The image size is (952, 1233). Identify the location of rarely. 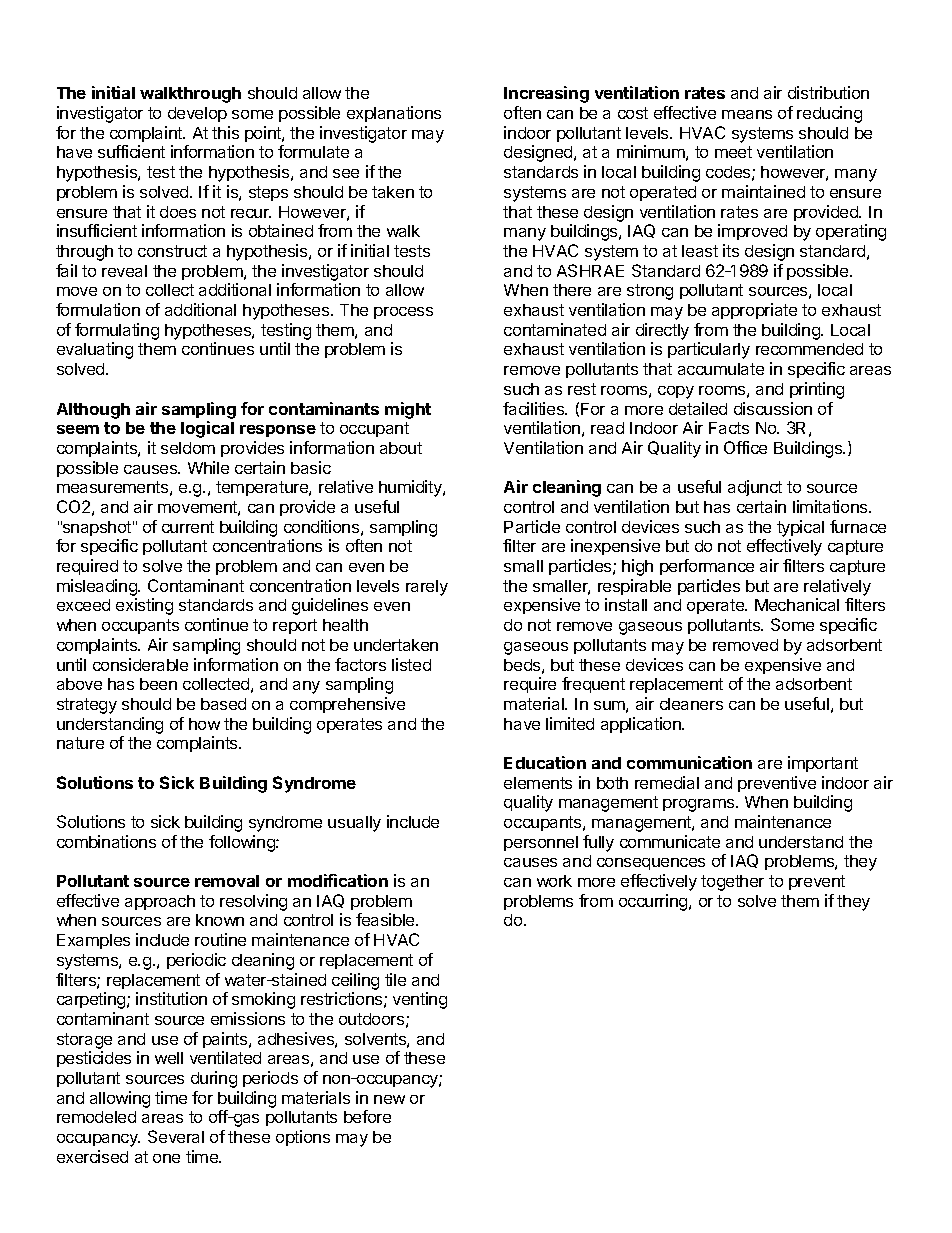
(427, 588).
